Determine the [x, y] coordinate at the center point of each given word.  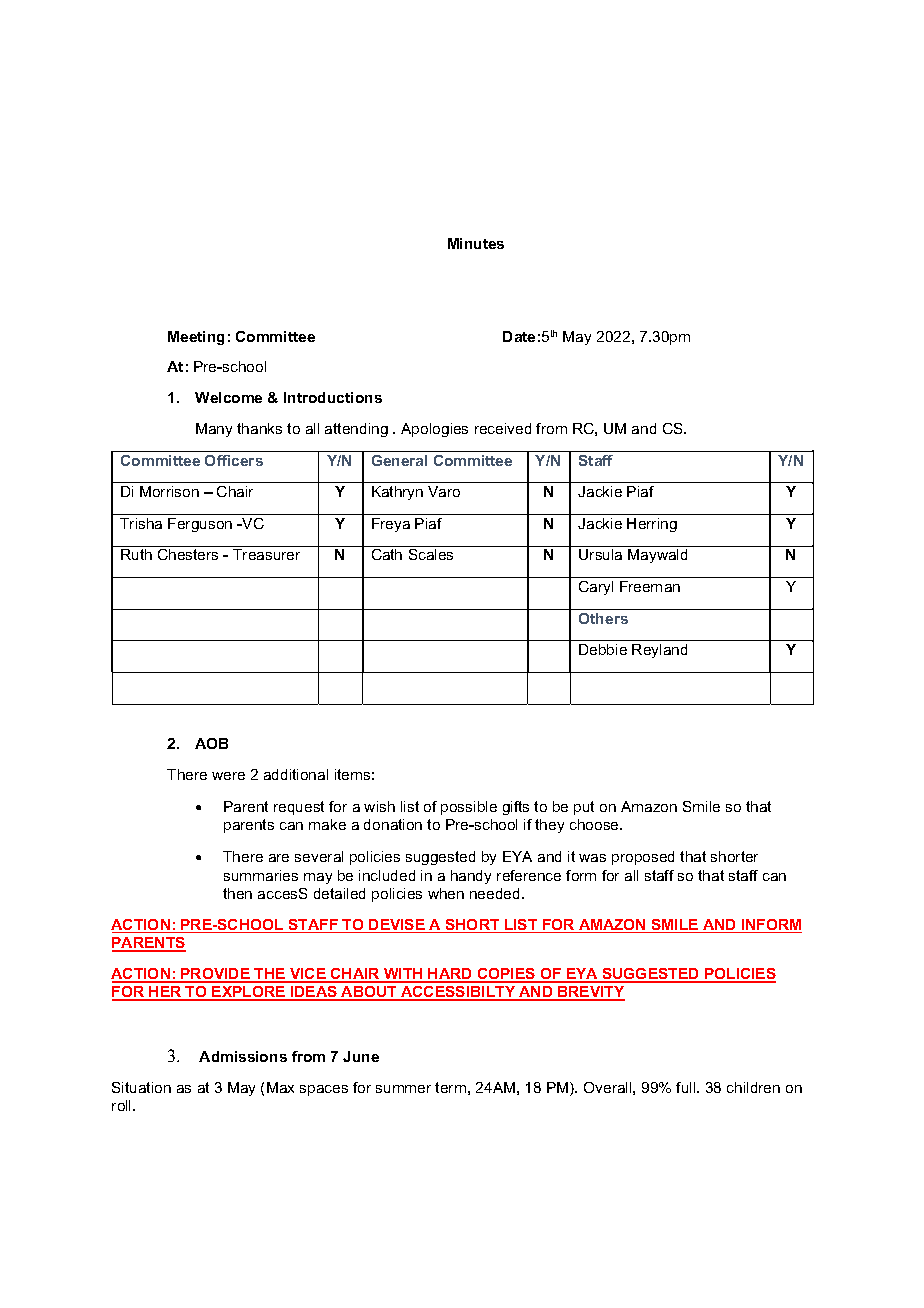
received [503, 428]
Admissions [243, 1056]
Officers [234, 460]
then [237, 893]
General [399, 460]
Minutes [476, 243]
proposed [643, 858]
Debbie [603, 649]
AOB [211, 743]
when [446, 893]
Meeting [196, 338]
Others [603, 618]
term [450, 1087]
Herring [652, 525]
